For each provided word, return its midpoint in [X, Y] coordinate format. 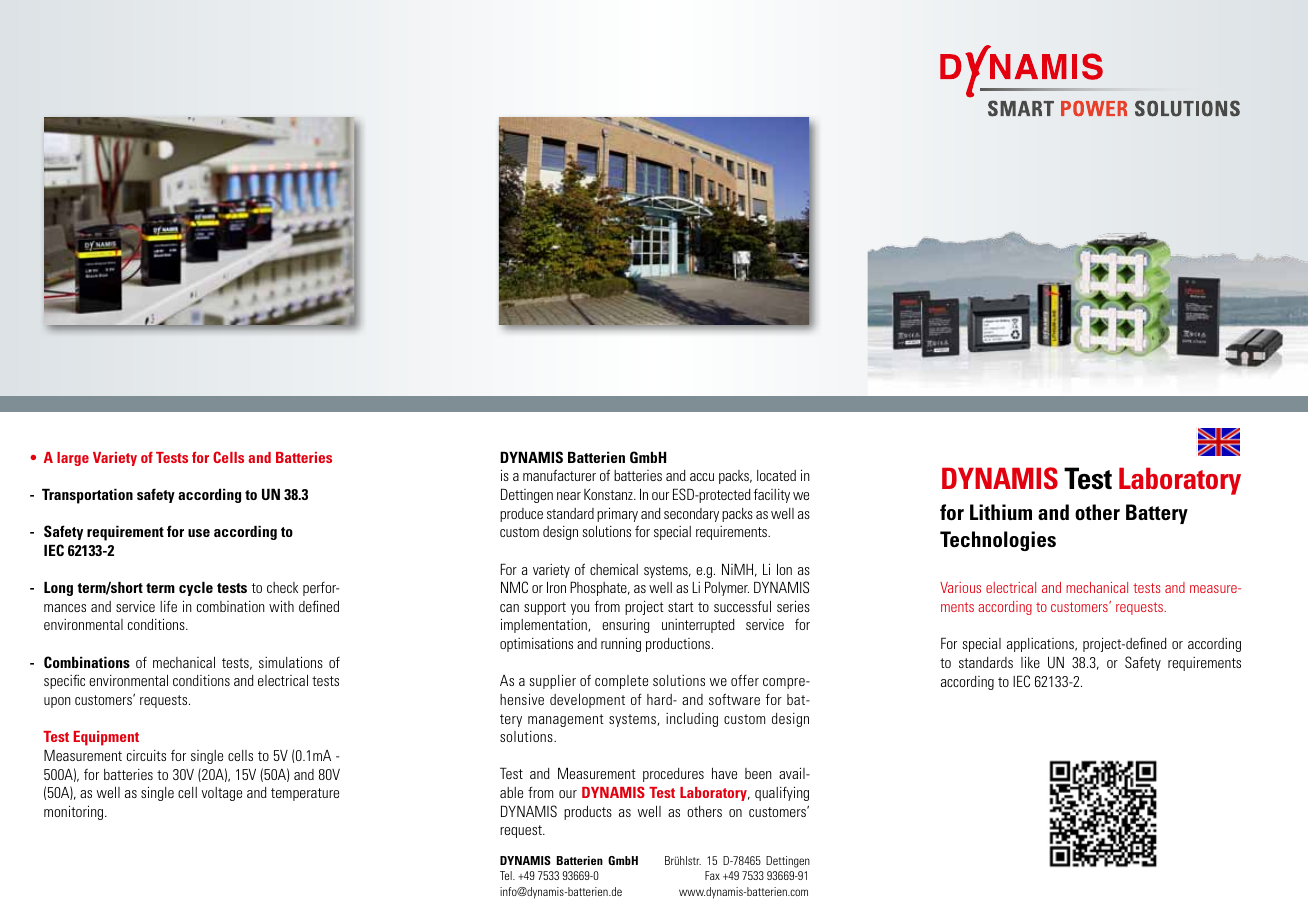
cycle [196, 588]
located [776, 475]
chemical [614, 569]
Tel [507, 875]
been [758, 773]
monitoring [75, 812]
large [73, 459]
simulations [291, 662]
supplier [552, 681]
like [1030, 662]
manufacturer [559, 475]
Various [960, 587]
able [511, 792]
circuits [146, 755]
